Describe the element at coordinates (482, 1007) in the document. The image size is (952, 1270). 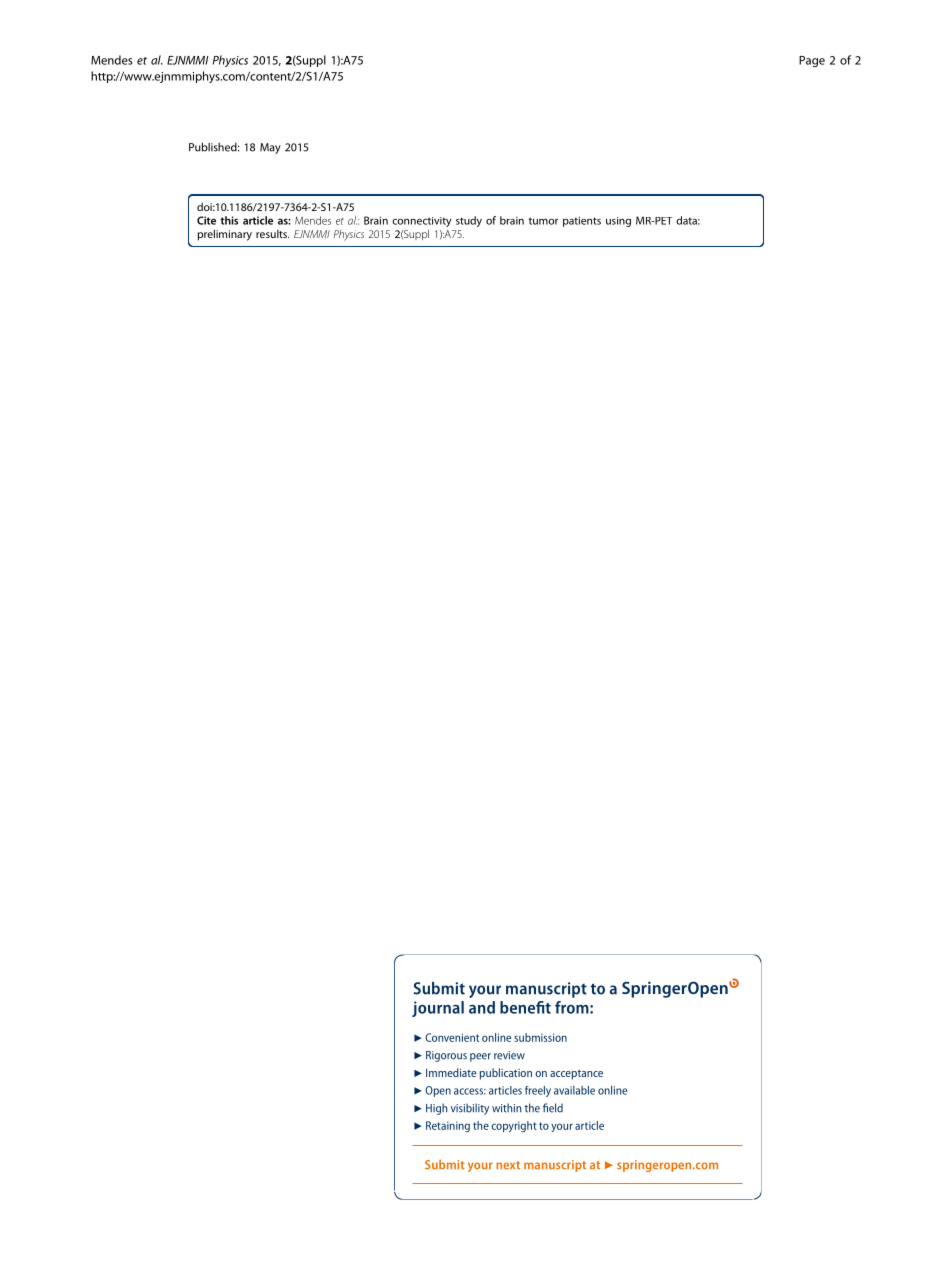
I see `and` at that location.
